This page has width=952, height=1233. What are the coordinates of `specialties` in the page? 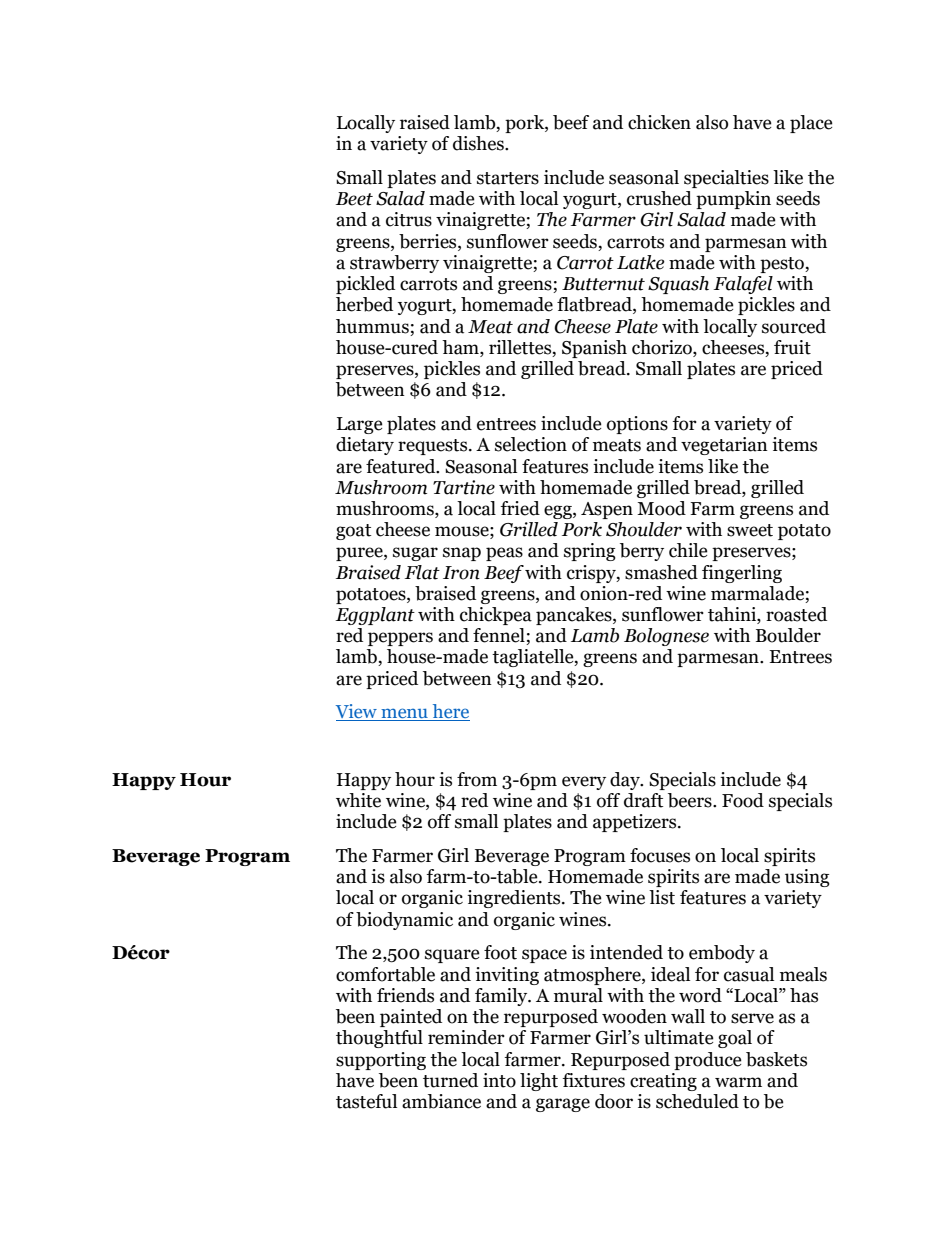 It's located at (726, 179).
